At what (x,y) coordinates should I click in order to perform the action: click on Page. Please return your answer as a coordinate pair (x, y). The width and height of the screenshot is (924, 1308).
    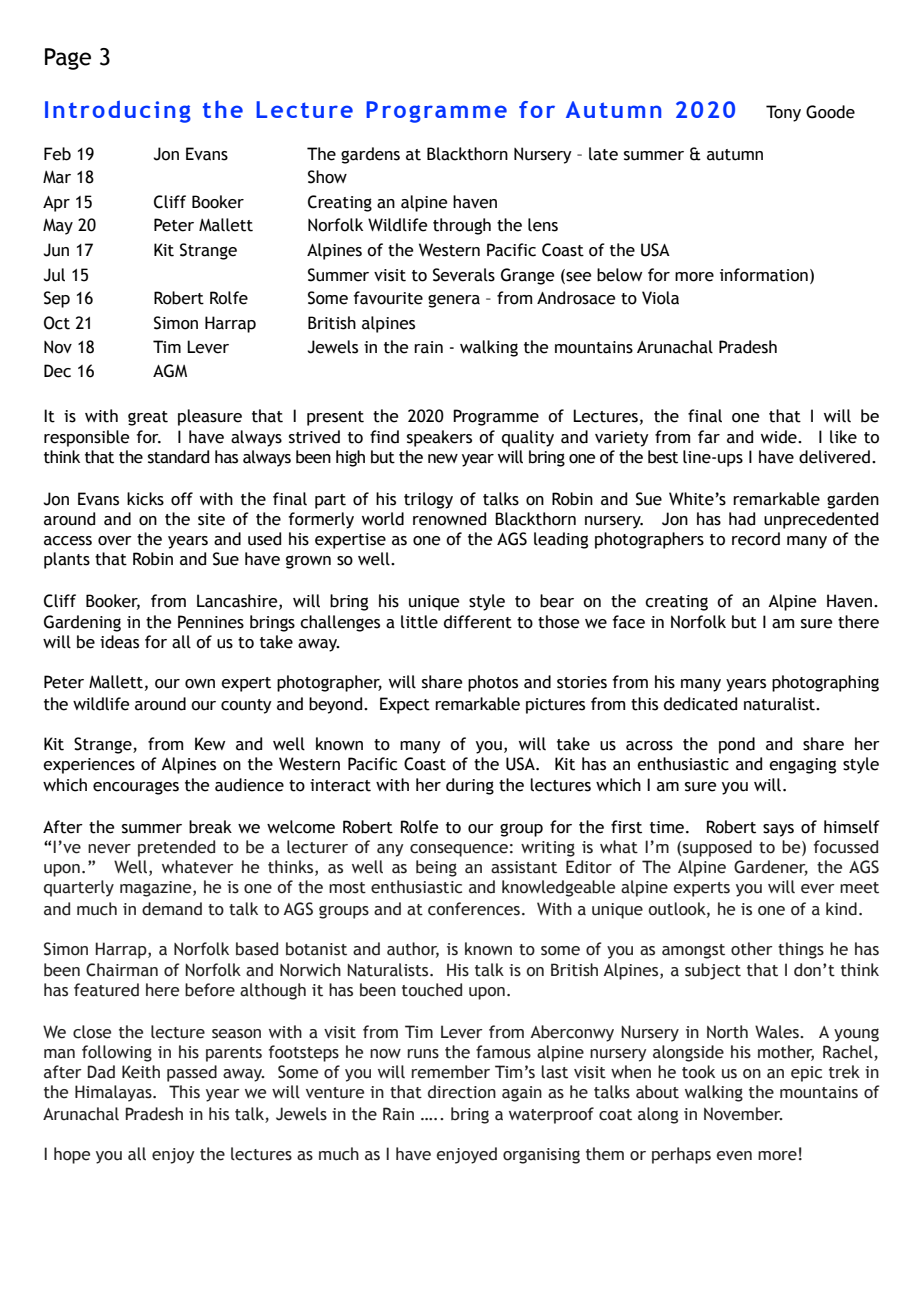
    Looking at the image, I should click on (68, 59).
